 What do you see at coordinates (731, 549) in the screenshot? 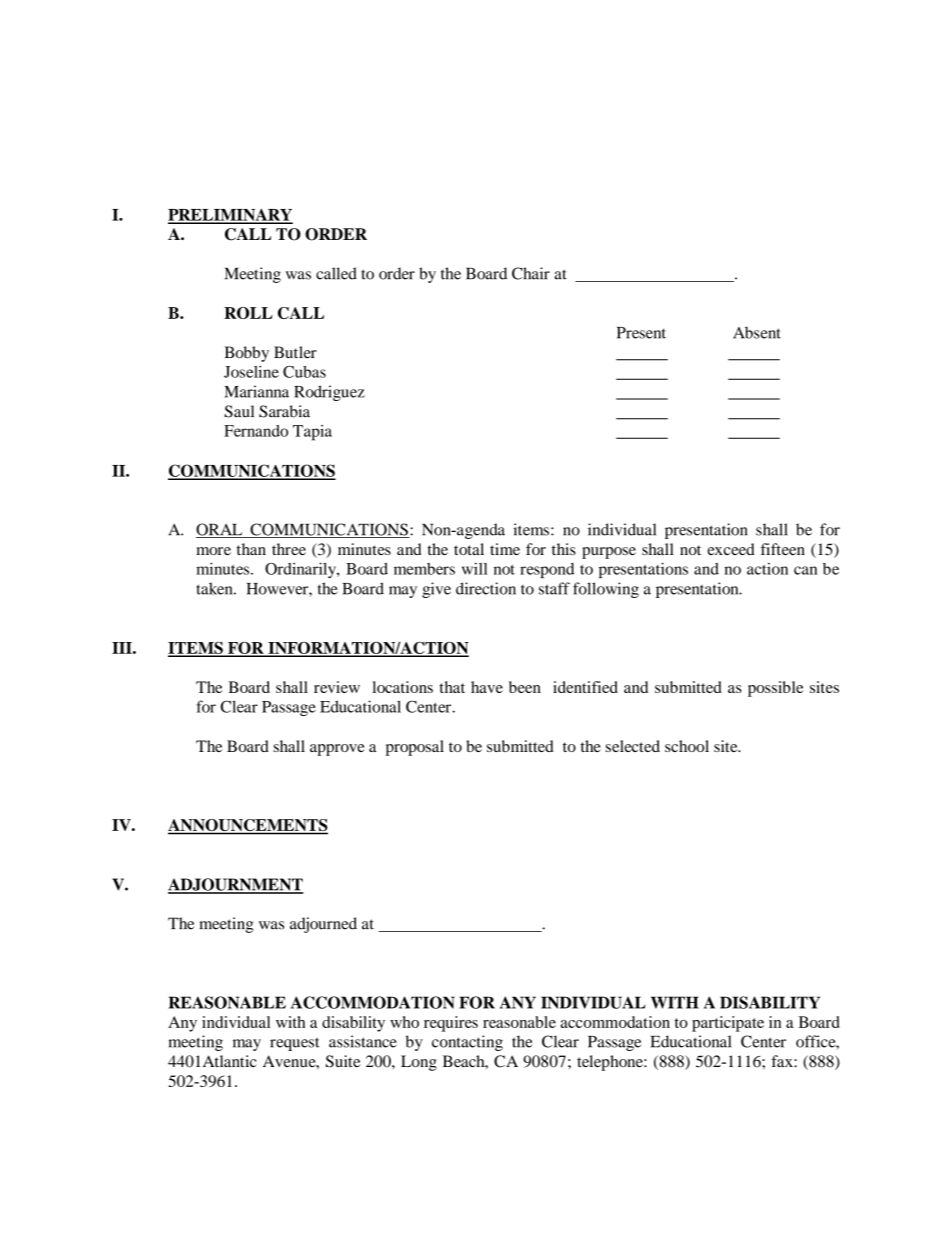
I see `exceed` at bounding box center [731, 549].
